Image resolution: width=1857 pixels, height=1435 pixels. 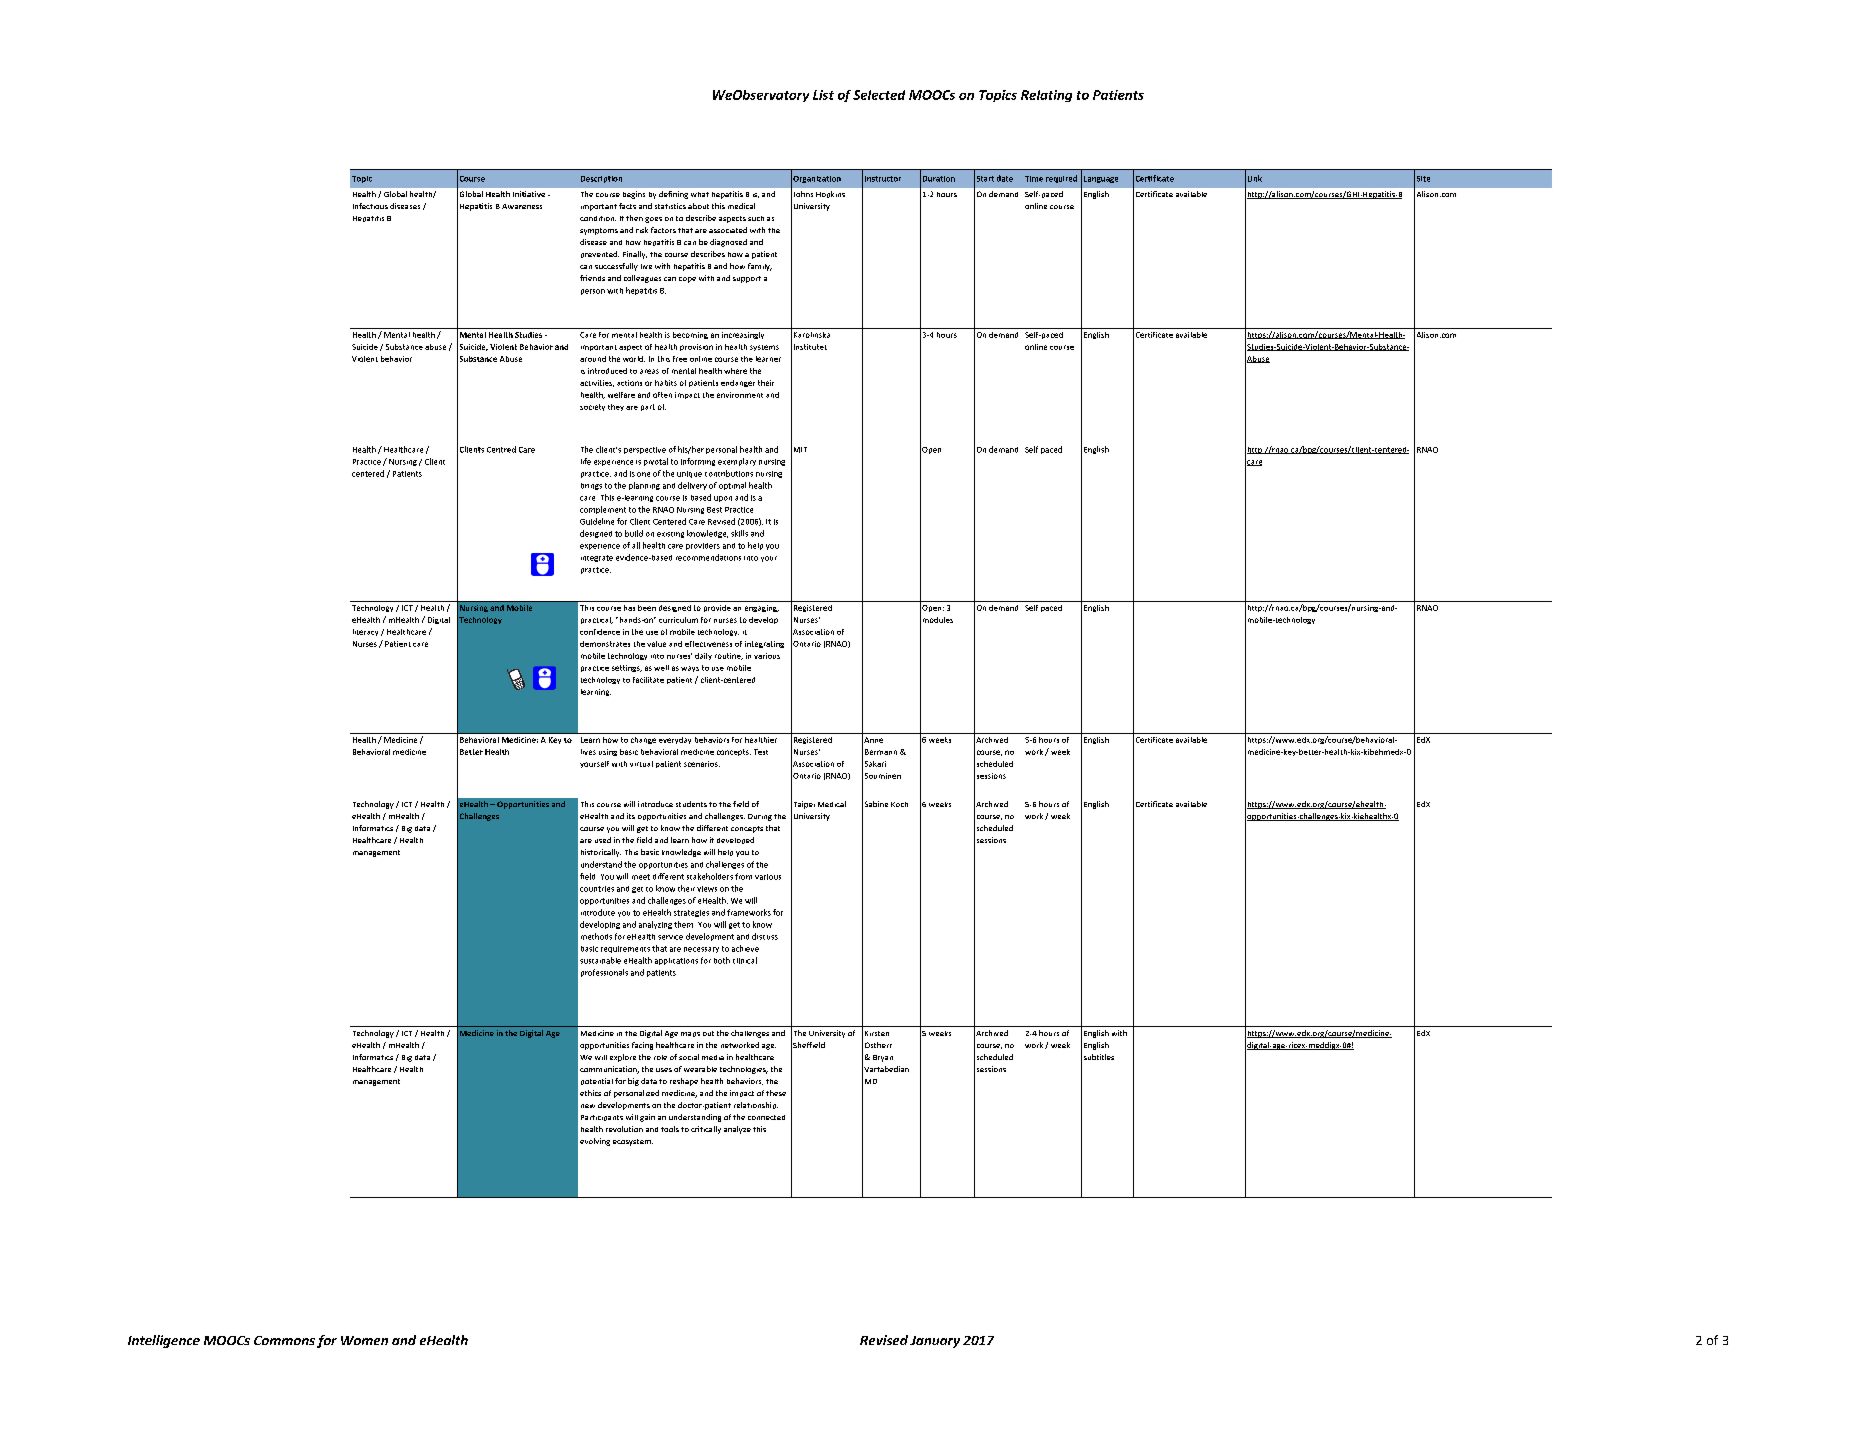 I want to click on date, so click(x=1005, y=178).
